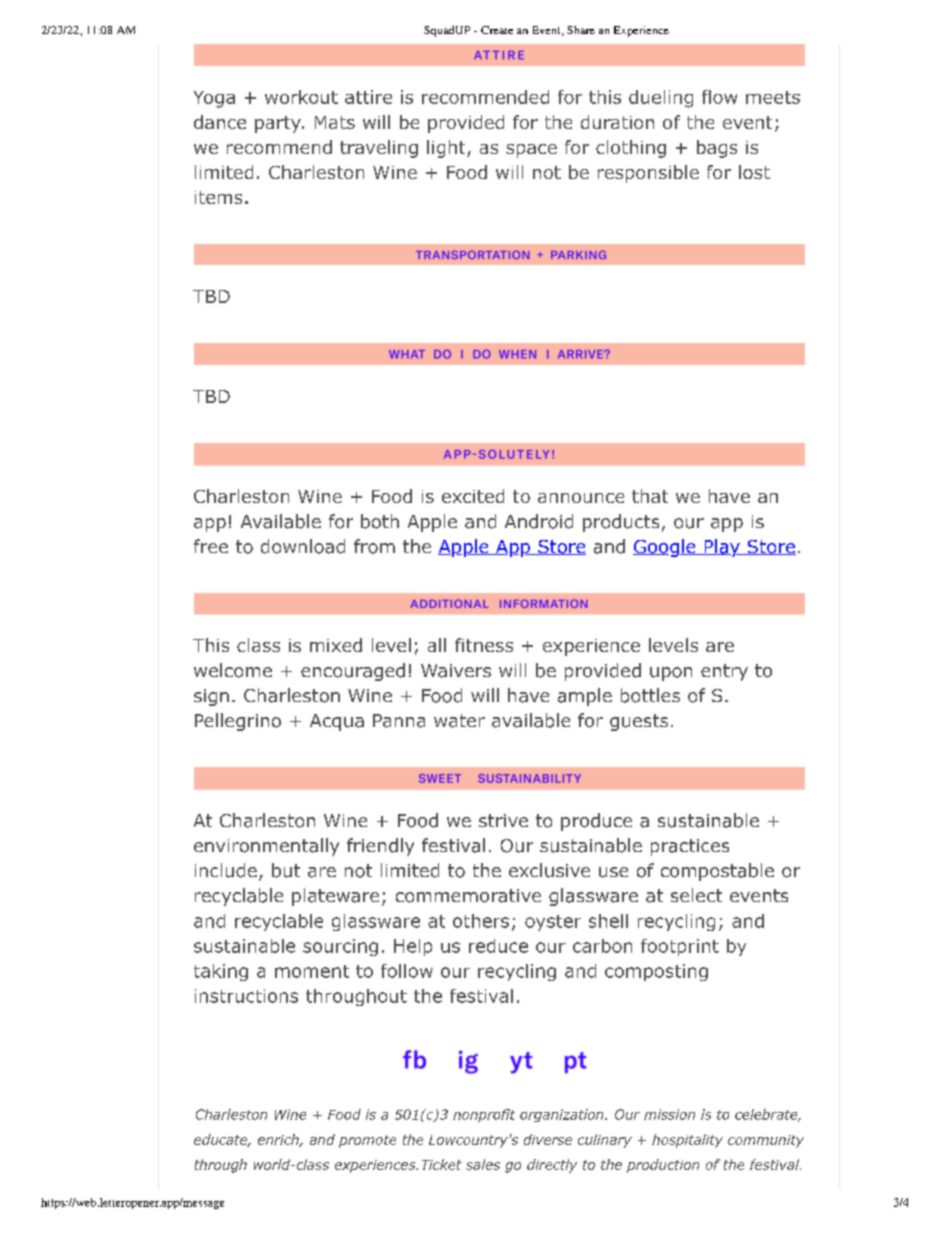 The image size is (952, 1233). What do you see at coordinates (497, 30) in the screenshot?
I see `Create` at bounding box center [497, 30].
